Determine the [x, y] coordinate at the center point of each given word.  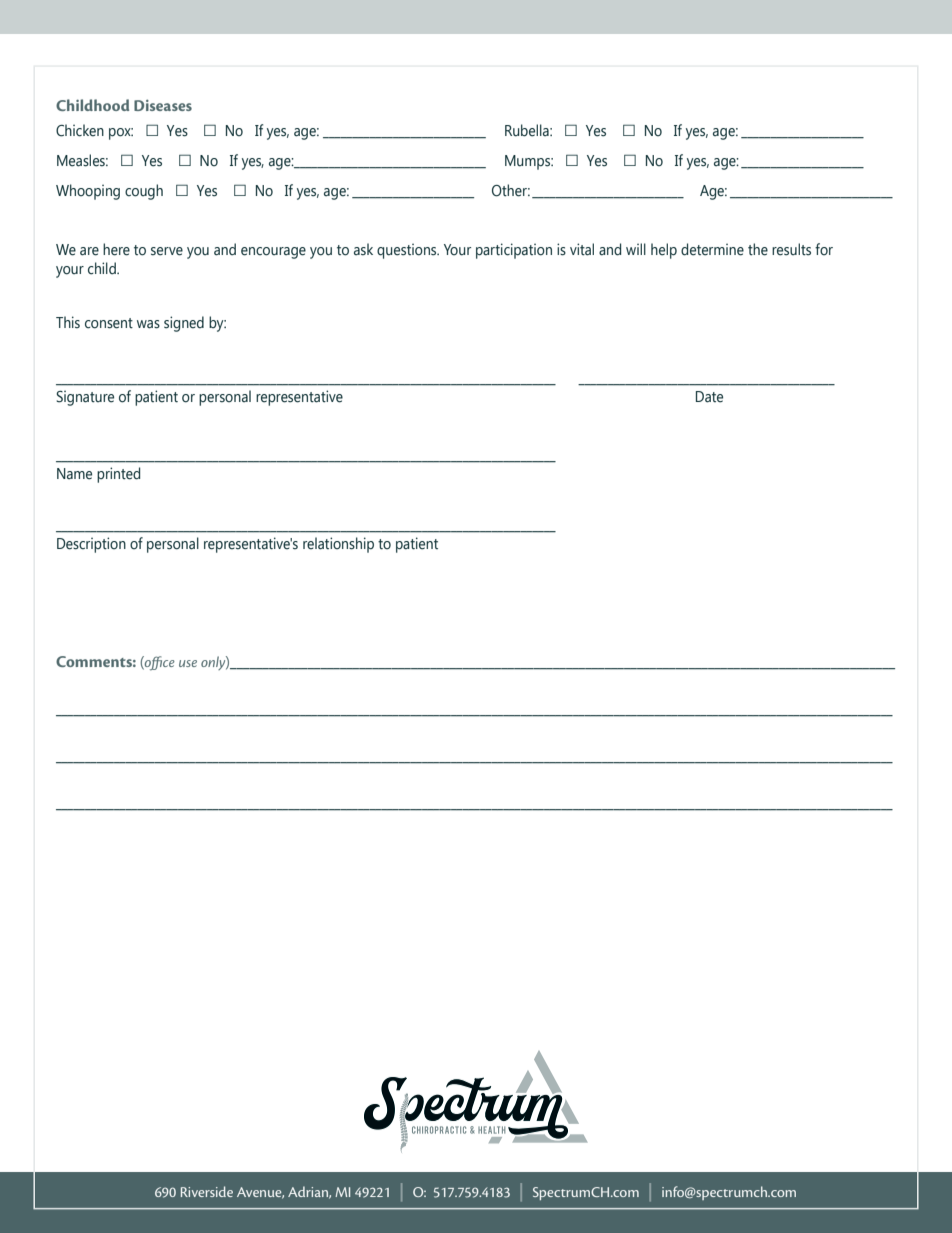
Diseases [163, 105]
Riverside [207, 1191]
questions [408, 251]
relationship [338, 545]
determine [712, 249]
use [188, 663]
